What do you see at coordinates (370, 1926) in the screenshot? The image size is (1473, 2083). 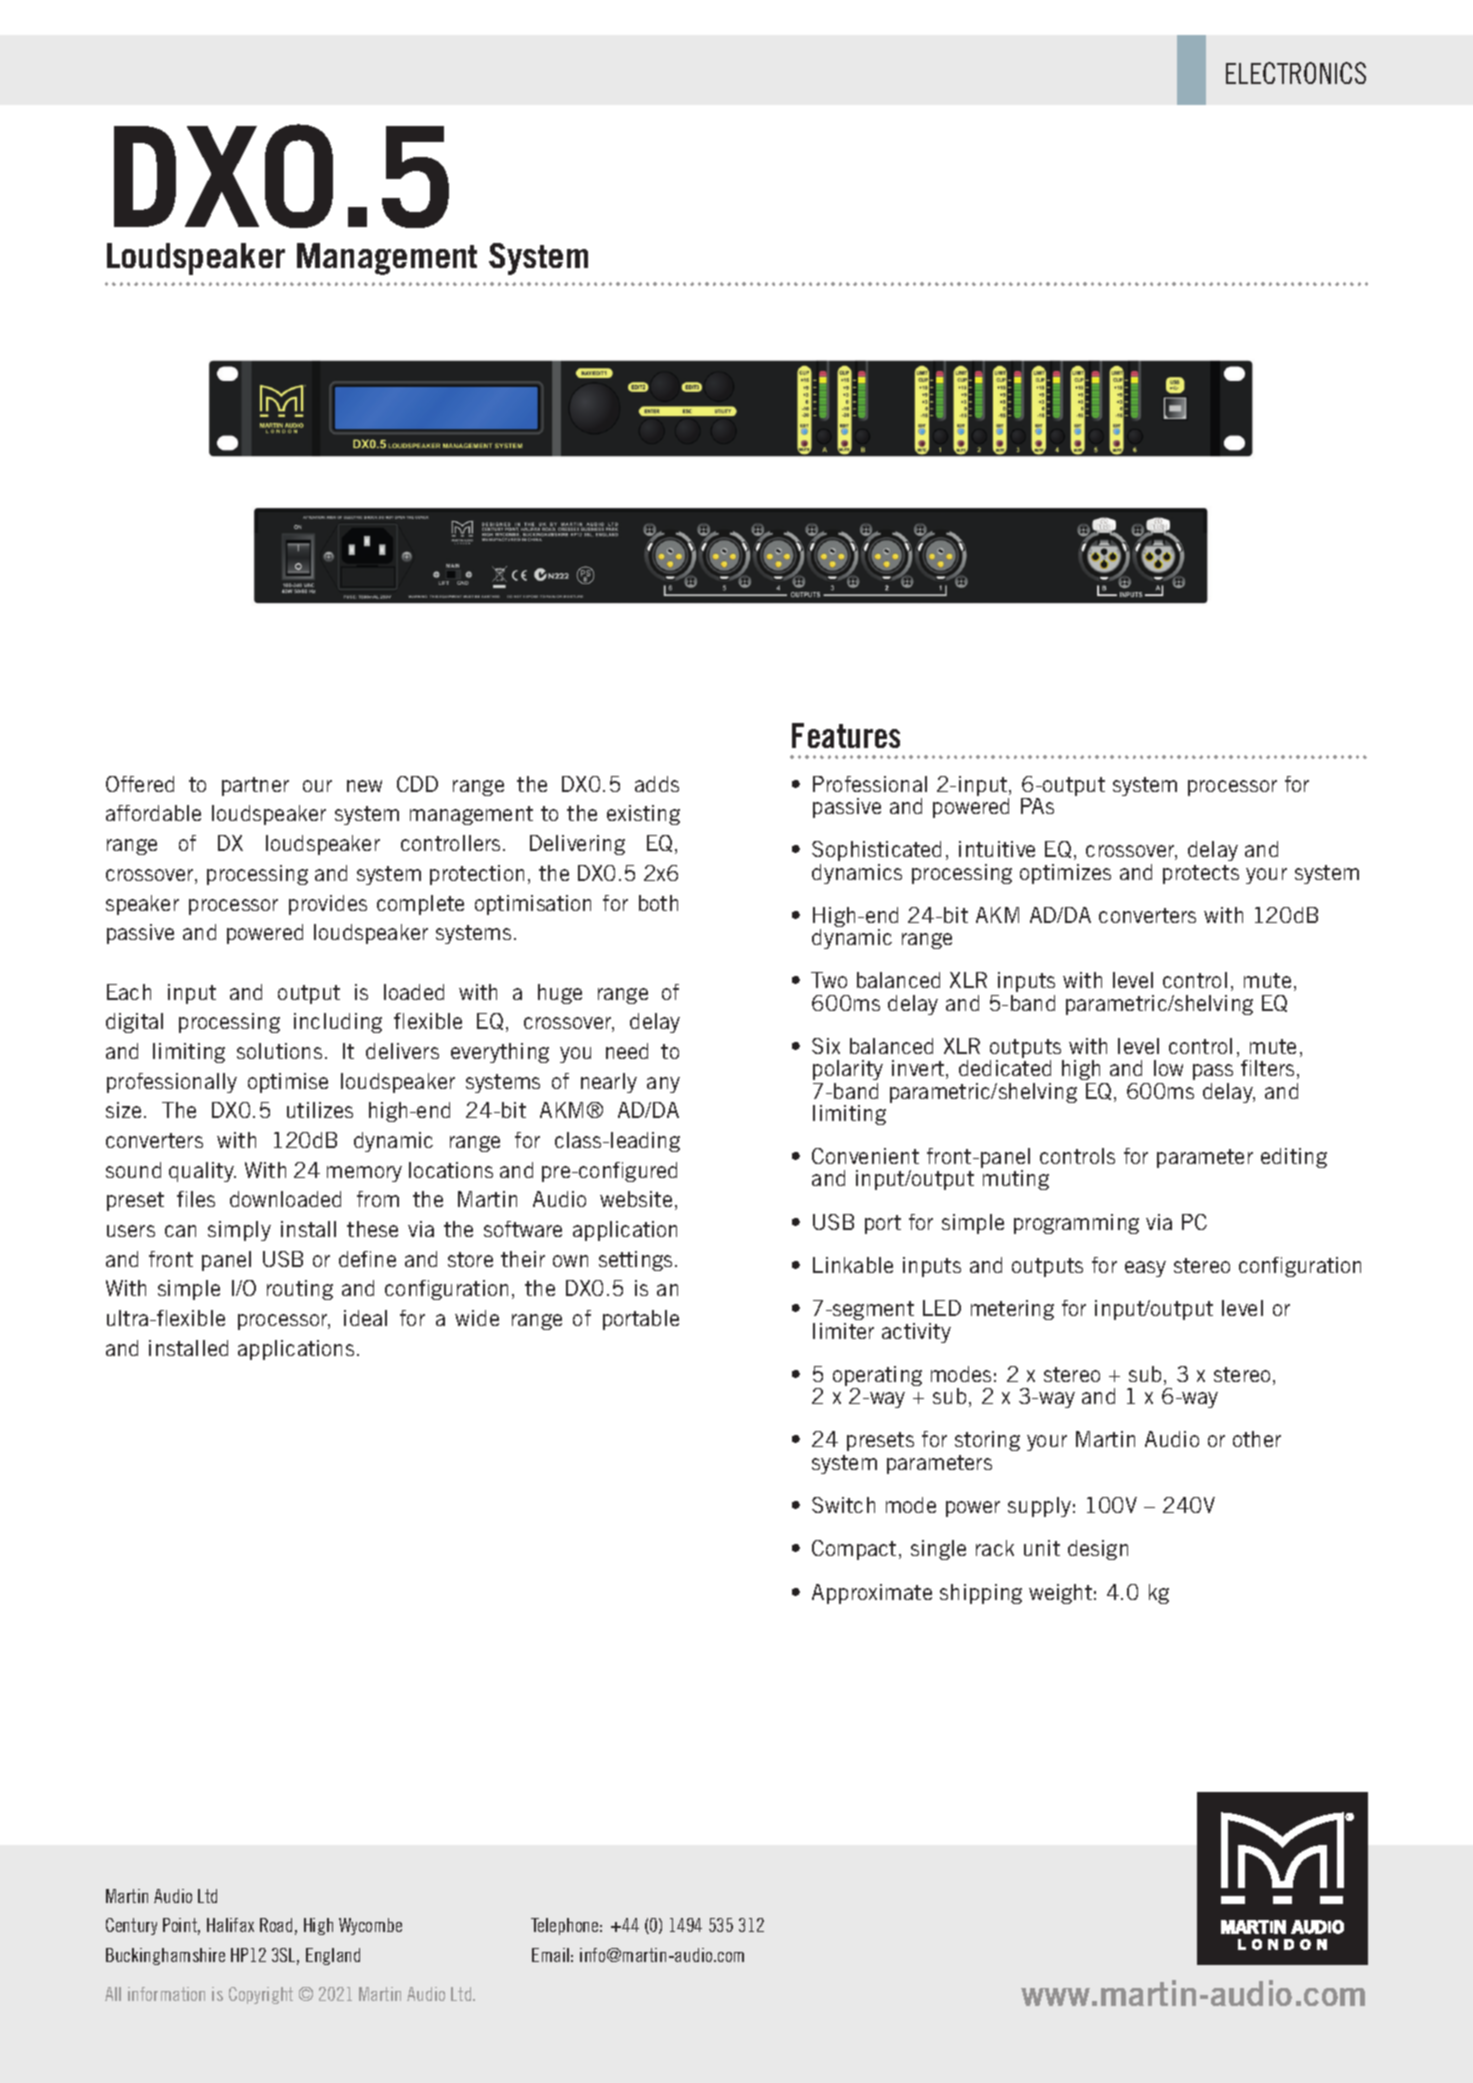 I see `Wycombe` at bounding box center [370, 1926].
